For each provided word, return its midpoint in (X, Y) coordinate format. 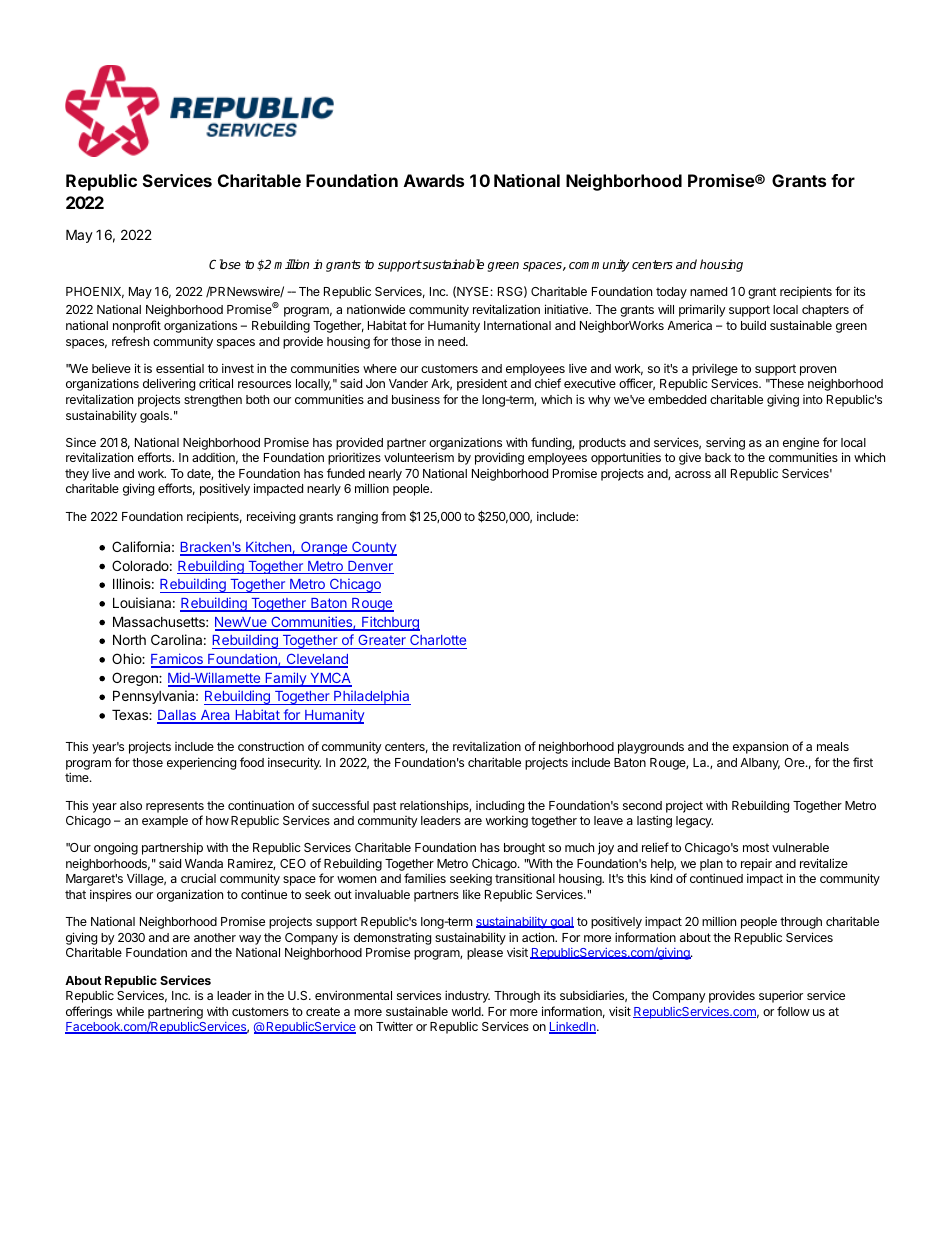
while (130, 1011)
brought (524, 849)
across (693, 474)
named (708, 291)
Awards (434, 180)
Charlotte (438, 640)
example (165, 822)
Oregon (136, 679)
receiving (271, 517)
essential (180, 368)
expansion (760, 747)
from (393, 516)
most (756, 847)
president (482, 384)
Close (225, 264)
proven (818, 371)
